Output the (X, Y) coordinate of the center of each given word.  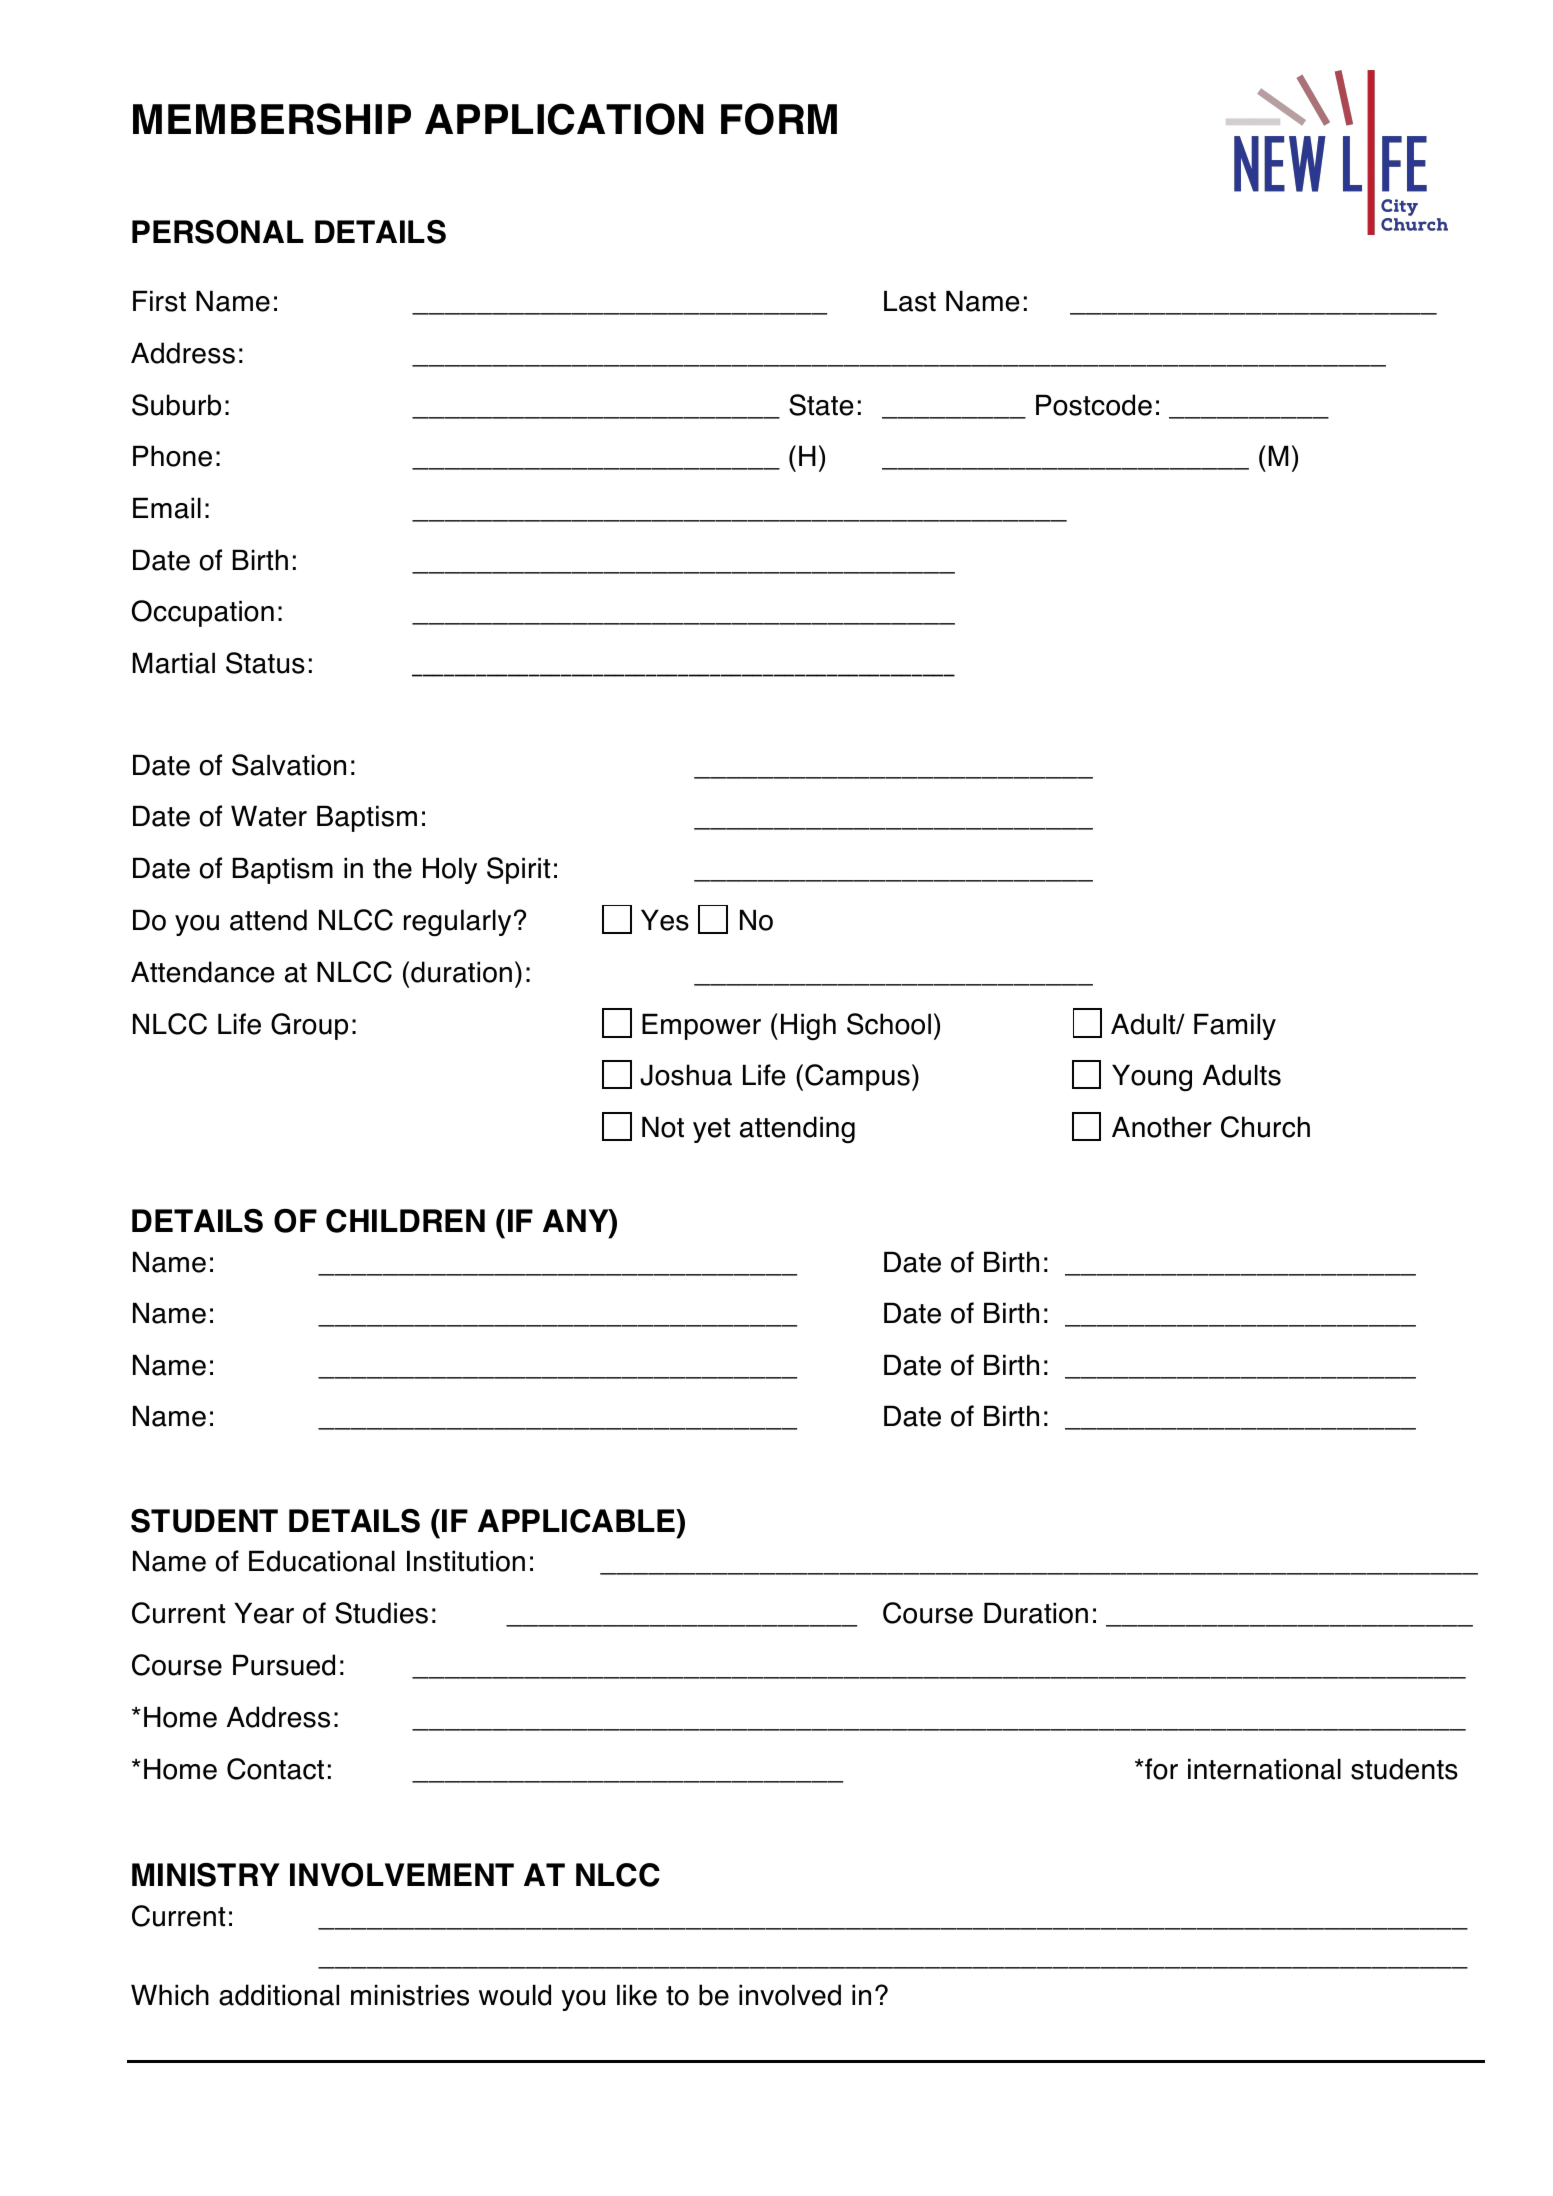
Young (1152, 1078)
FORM (779, 119)
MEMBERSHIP (272, 119)
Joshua (686, 1075)
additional (279, 1995)
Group (309, 1026)
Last (910, 301)
